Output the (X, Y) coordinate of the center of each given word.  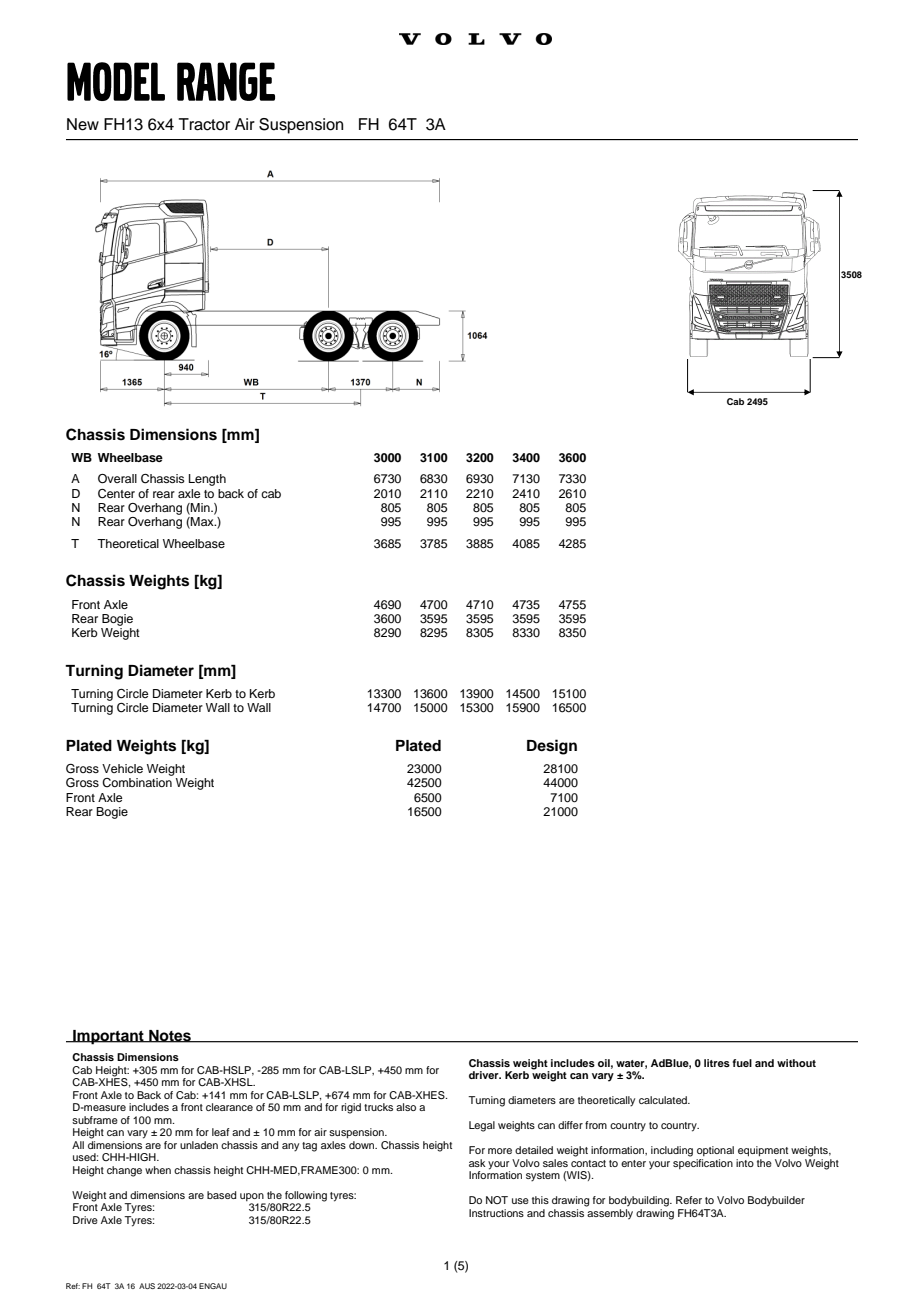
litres (717, 1063)
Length (207, 480)
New (83, 124)
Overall (117, 479)
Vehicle (122, 768)
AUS (147, 1286)
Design (552, 747)
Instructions (496, 1213)
